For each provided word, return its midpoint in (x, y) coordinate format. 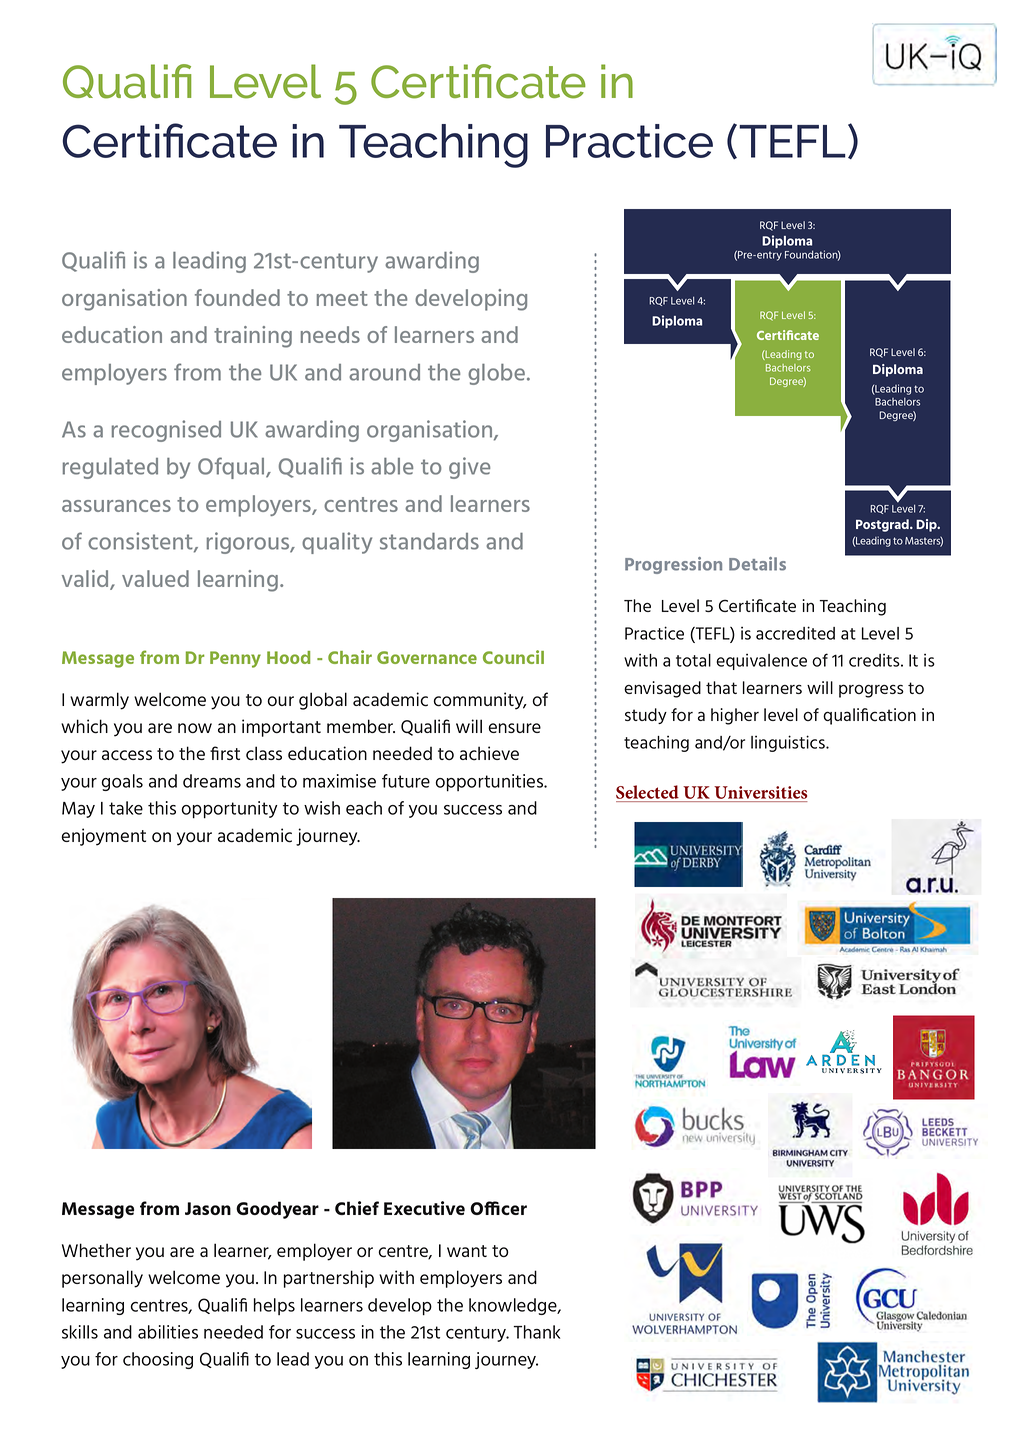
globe (498, 374)
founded (237, 297)
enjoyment (103, 837)
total (693, 660)
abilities (168, 1332)
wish (322, 808)
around (384, 372)
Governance (427, 657)
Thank (537, 1332)
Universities (759, 794)
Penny (235, 659)
